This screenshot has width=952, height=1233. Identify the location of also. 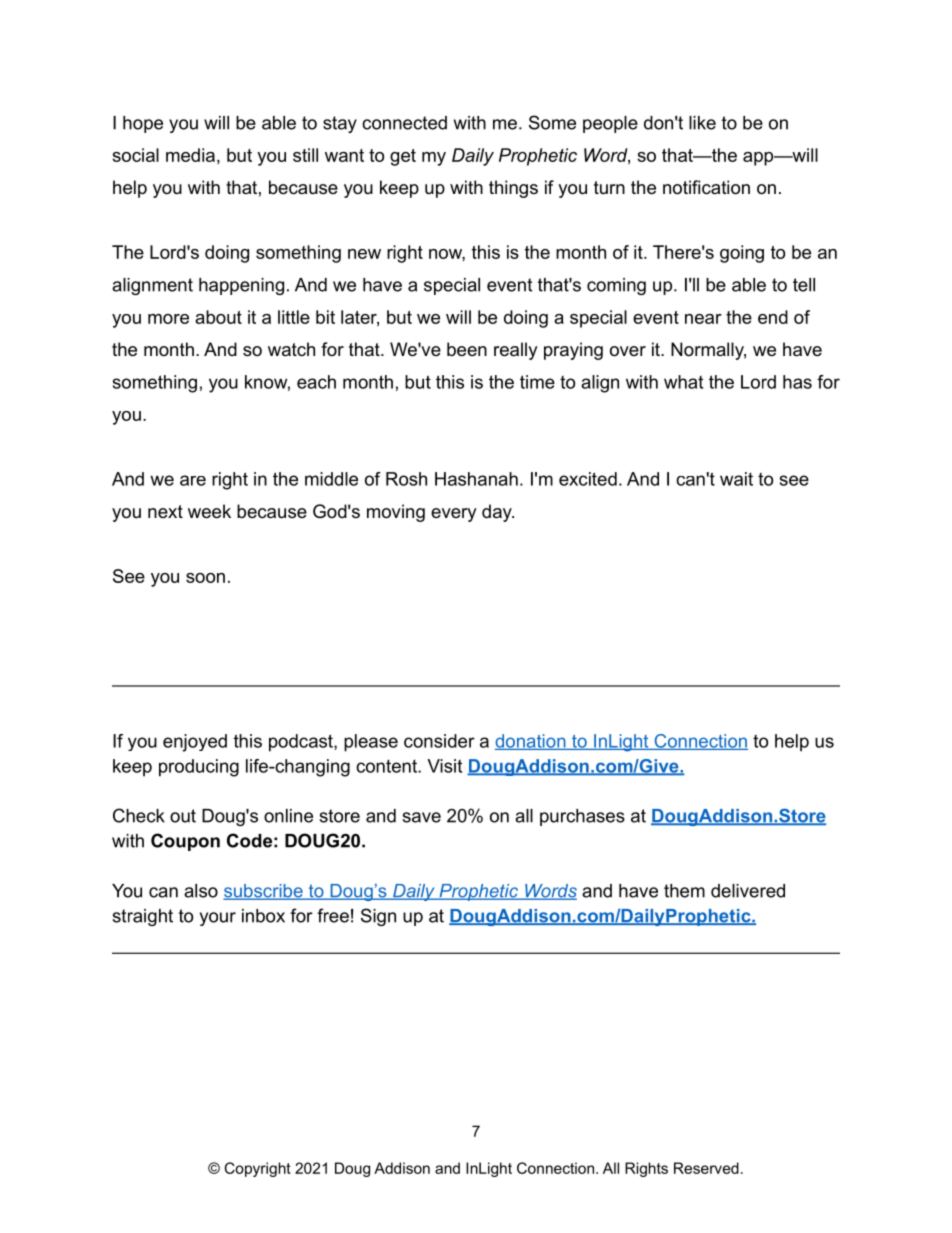
(201, 891).
